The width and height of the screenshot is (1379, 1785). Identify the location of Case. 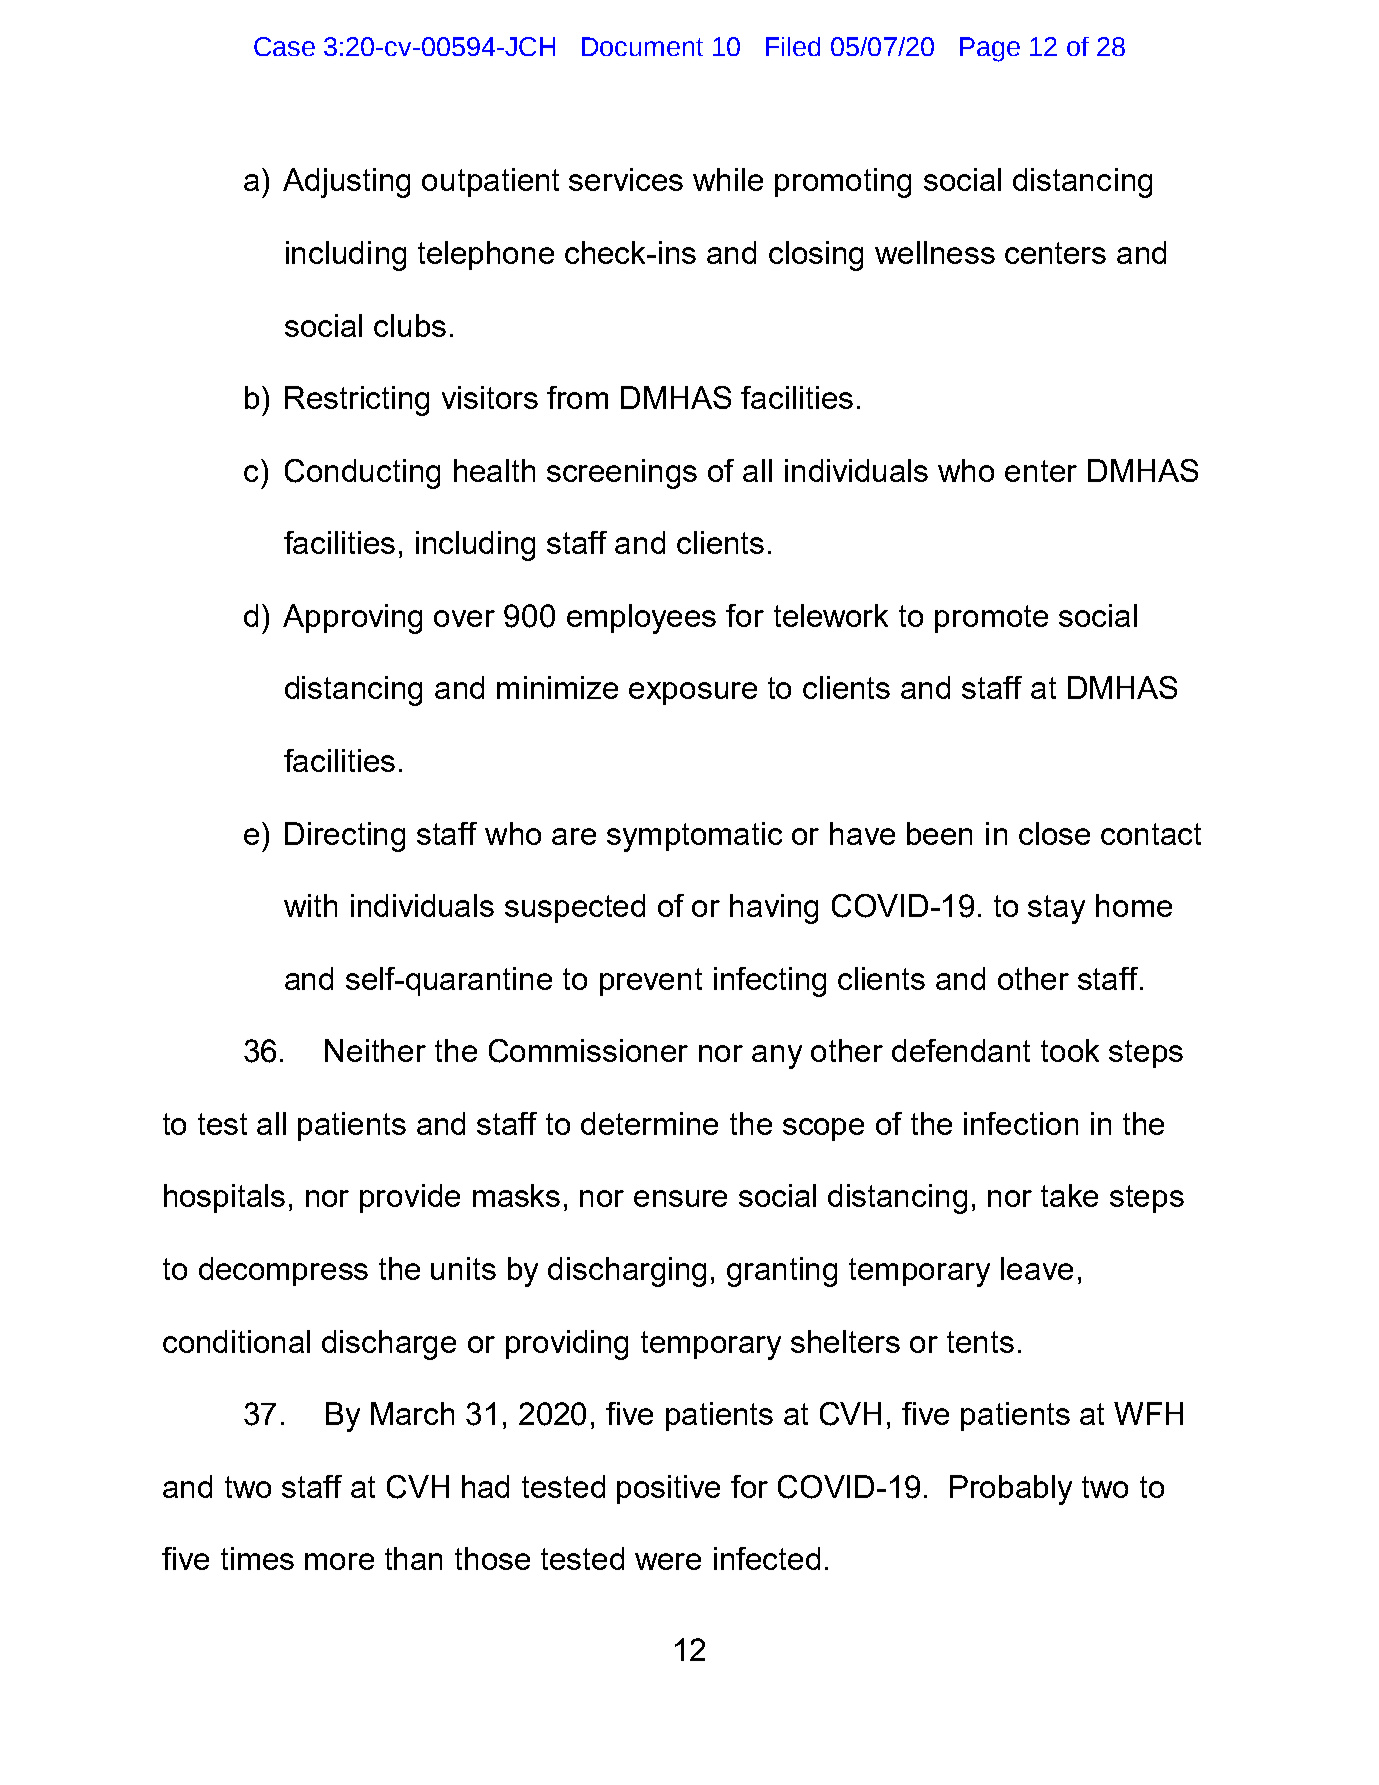
(284, 46).
